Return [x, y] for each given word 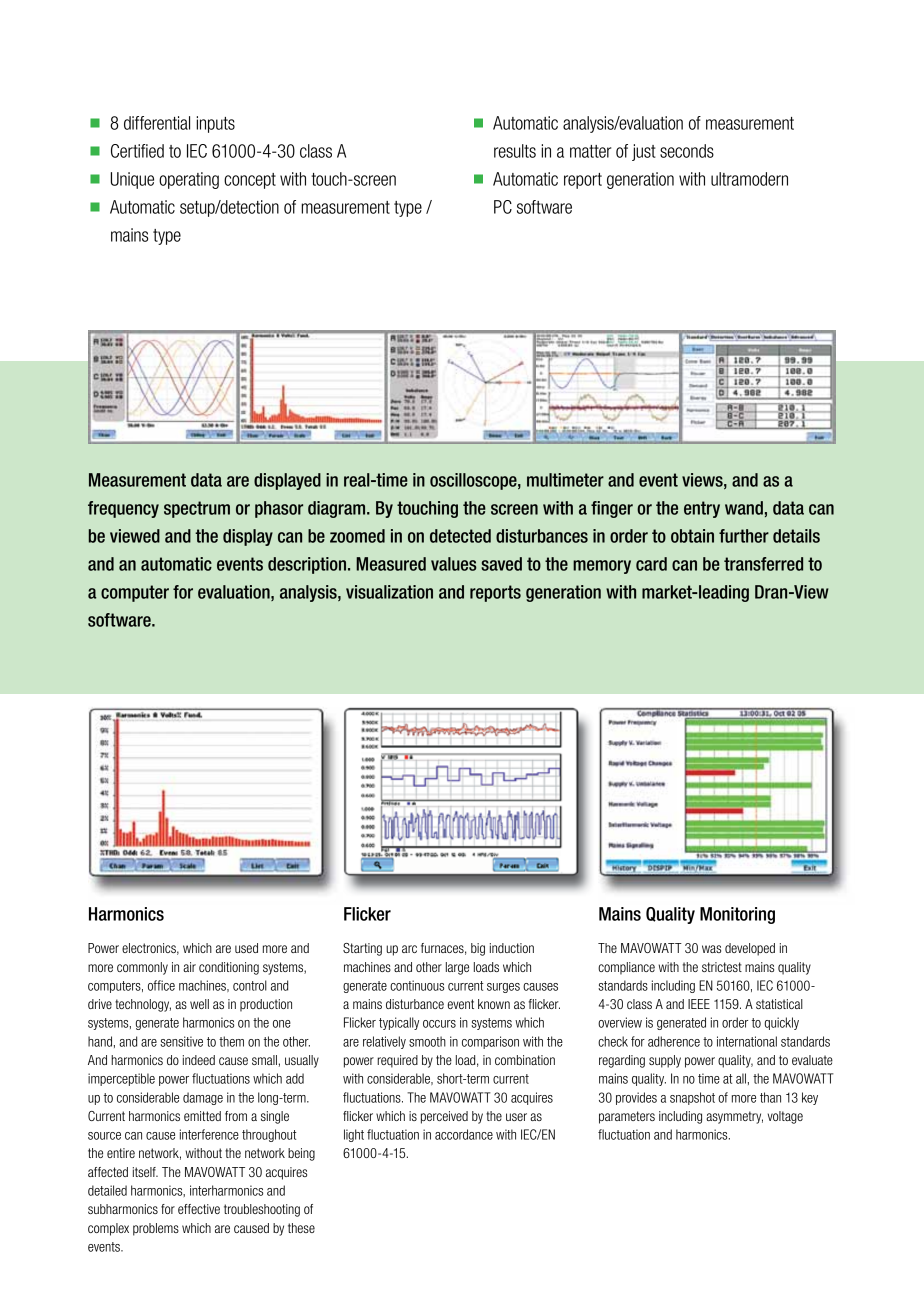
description [307, 565]
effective [199, 1209]
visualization [389, 592]
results [515, 151]
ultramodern [749, 179]
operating [189, 180]
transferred [763, 564]
